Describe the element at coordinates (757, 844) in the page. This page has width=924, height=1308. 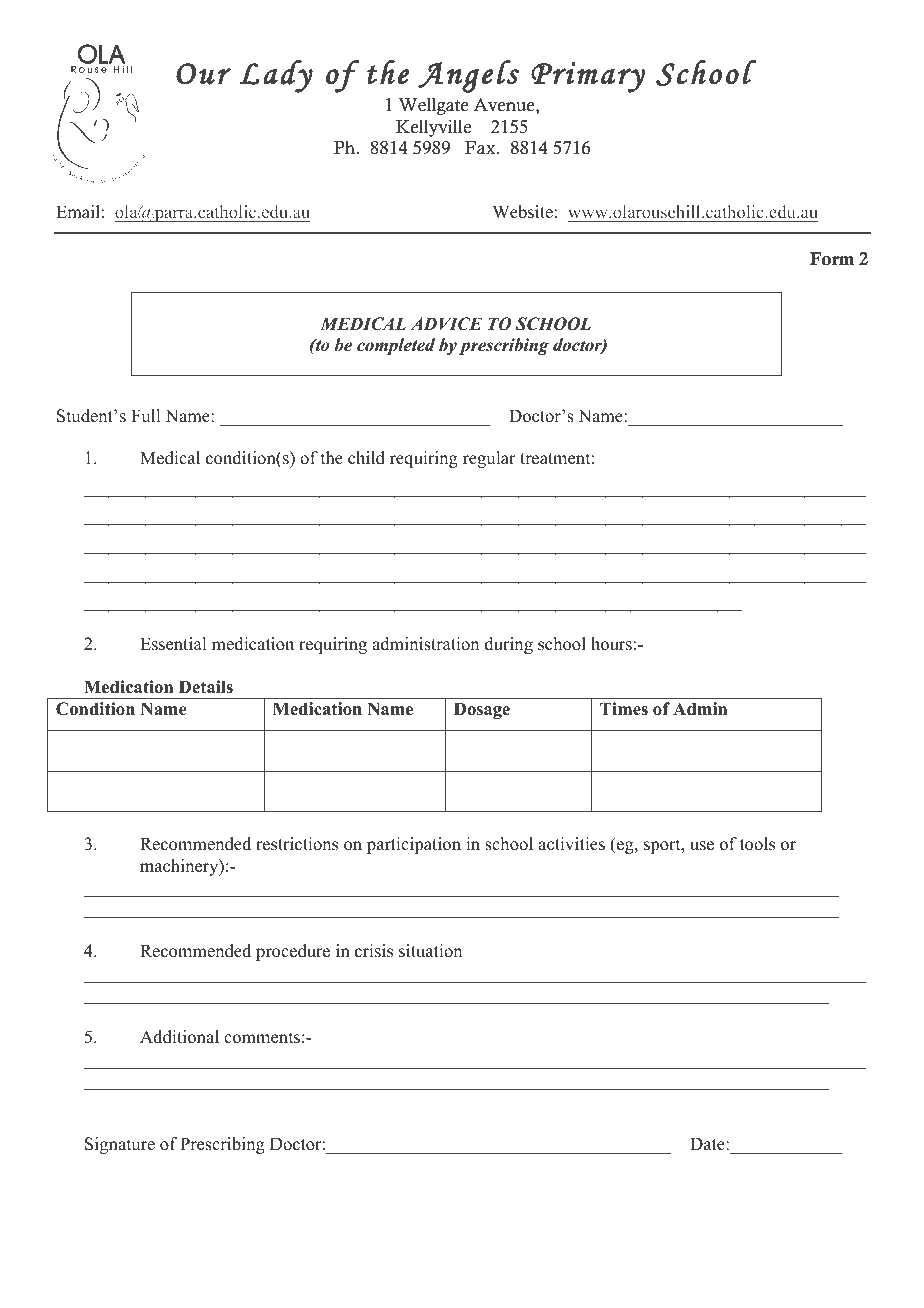
I see `tools` at that location.
